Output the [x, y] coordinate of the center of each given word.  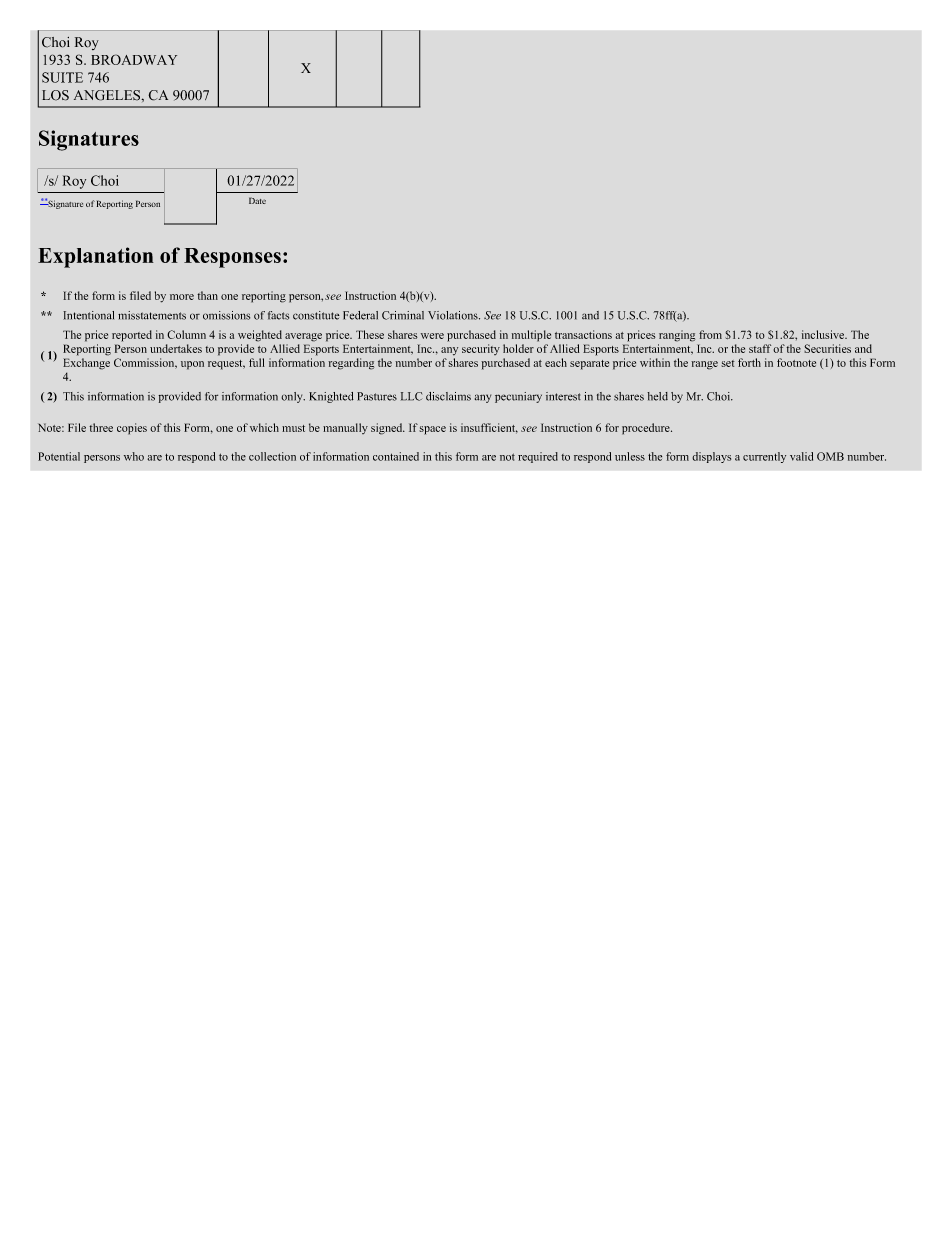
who [134, 456]
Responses [232, 258]
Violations [454, 315]
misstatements [152, 315]
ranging [677, 336]
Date [257, 200]
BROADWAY [134, 59]
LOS [55, 95]
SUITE [62, 77]
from [710, 334]
